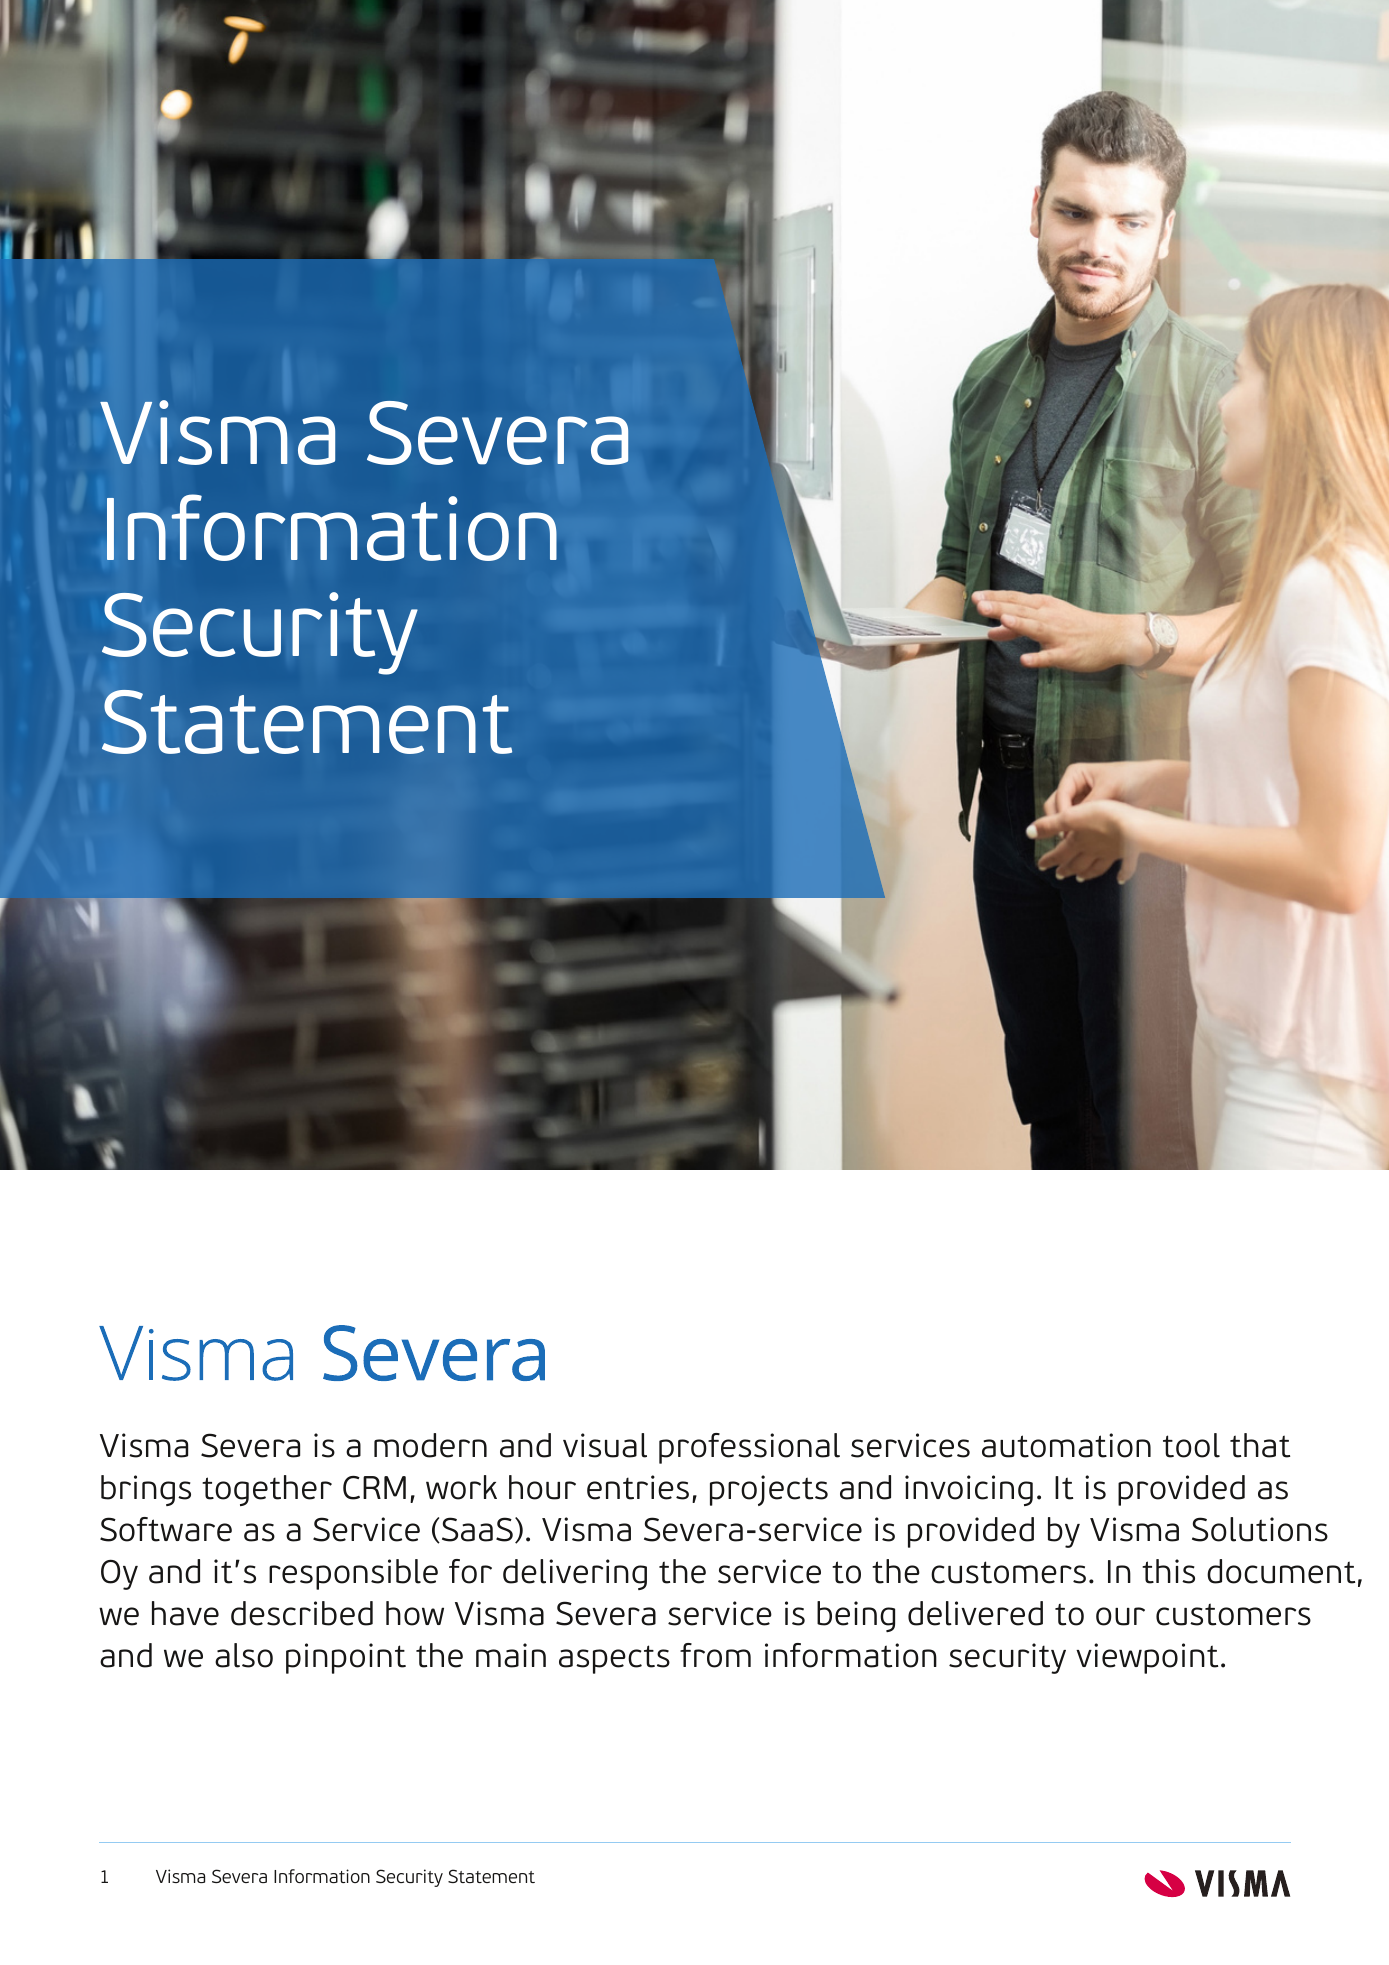  I want to click on responsible, so click(353, 1574).
